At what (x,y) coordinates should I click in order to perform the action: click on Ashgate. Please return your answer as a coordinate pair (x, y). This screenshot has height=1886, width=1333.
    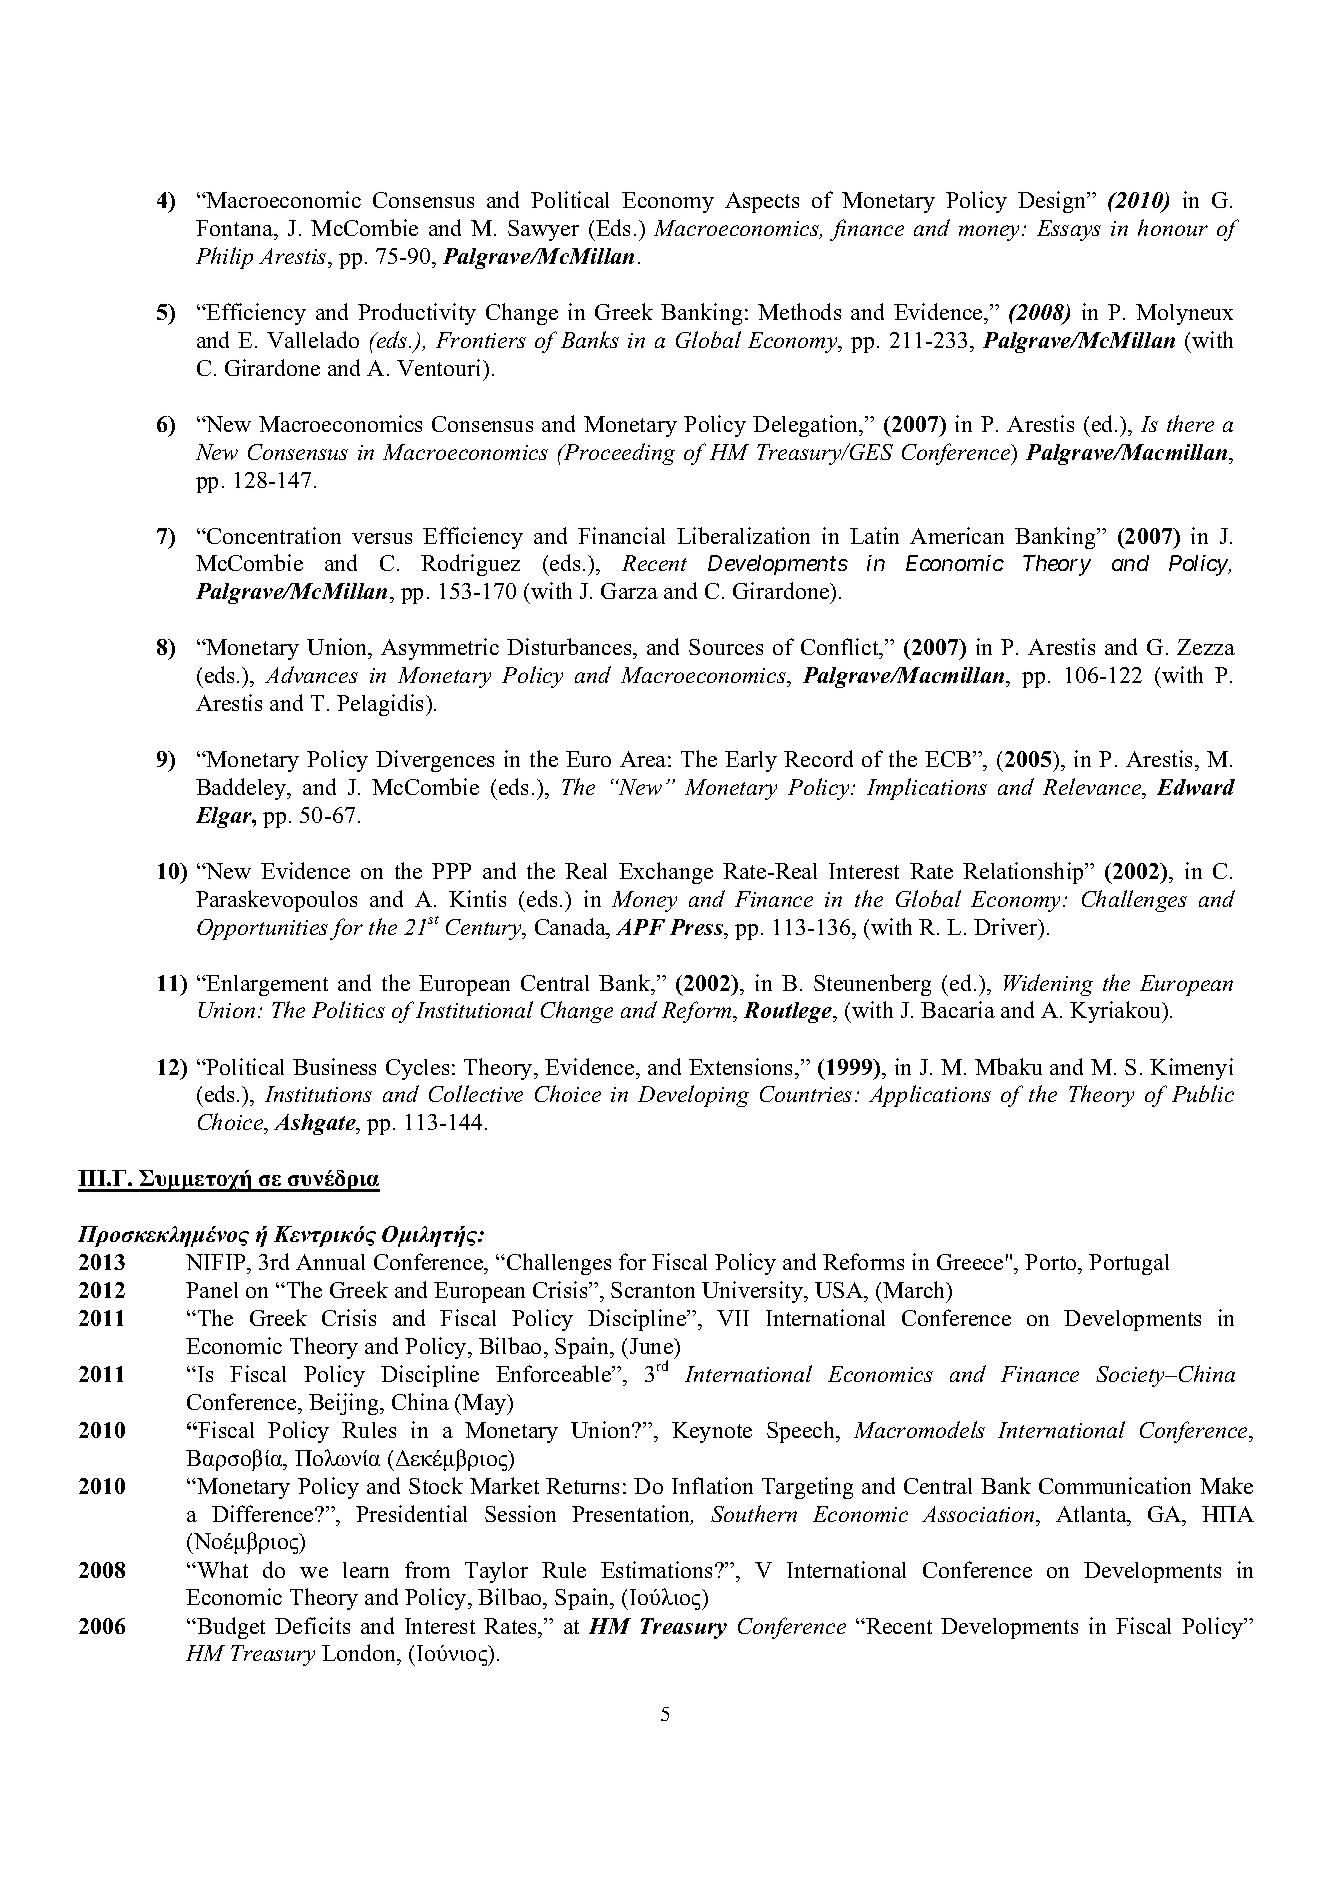
    Looking at the image, I should click on (316, 1124).
